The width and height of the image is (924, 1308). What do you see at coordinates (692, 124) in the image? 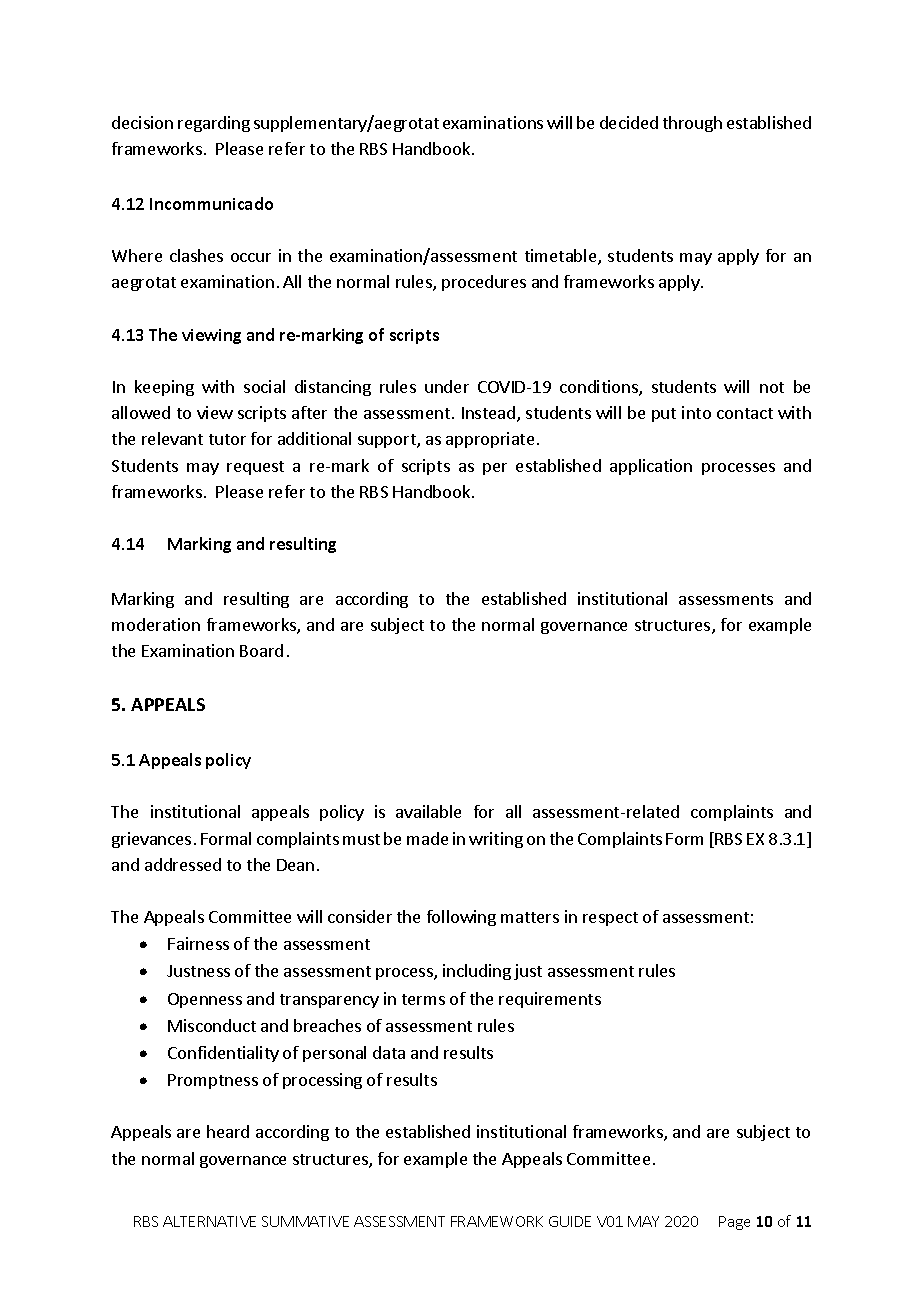
I see `through` at bounding box center [692, 124].
